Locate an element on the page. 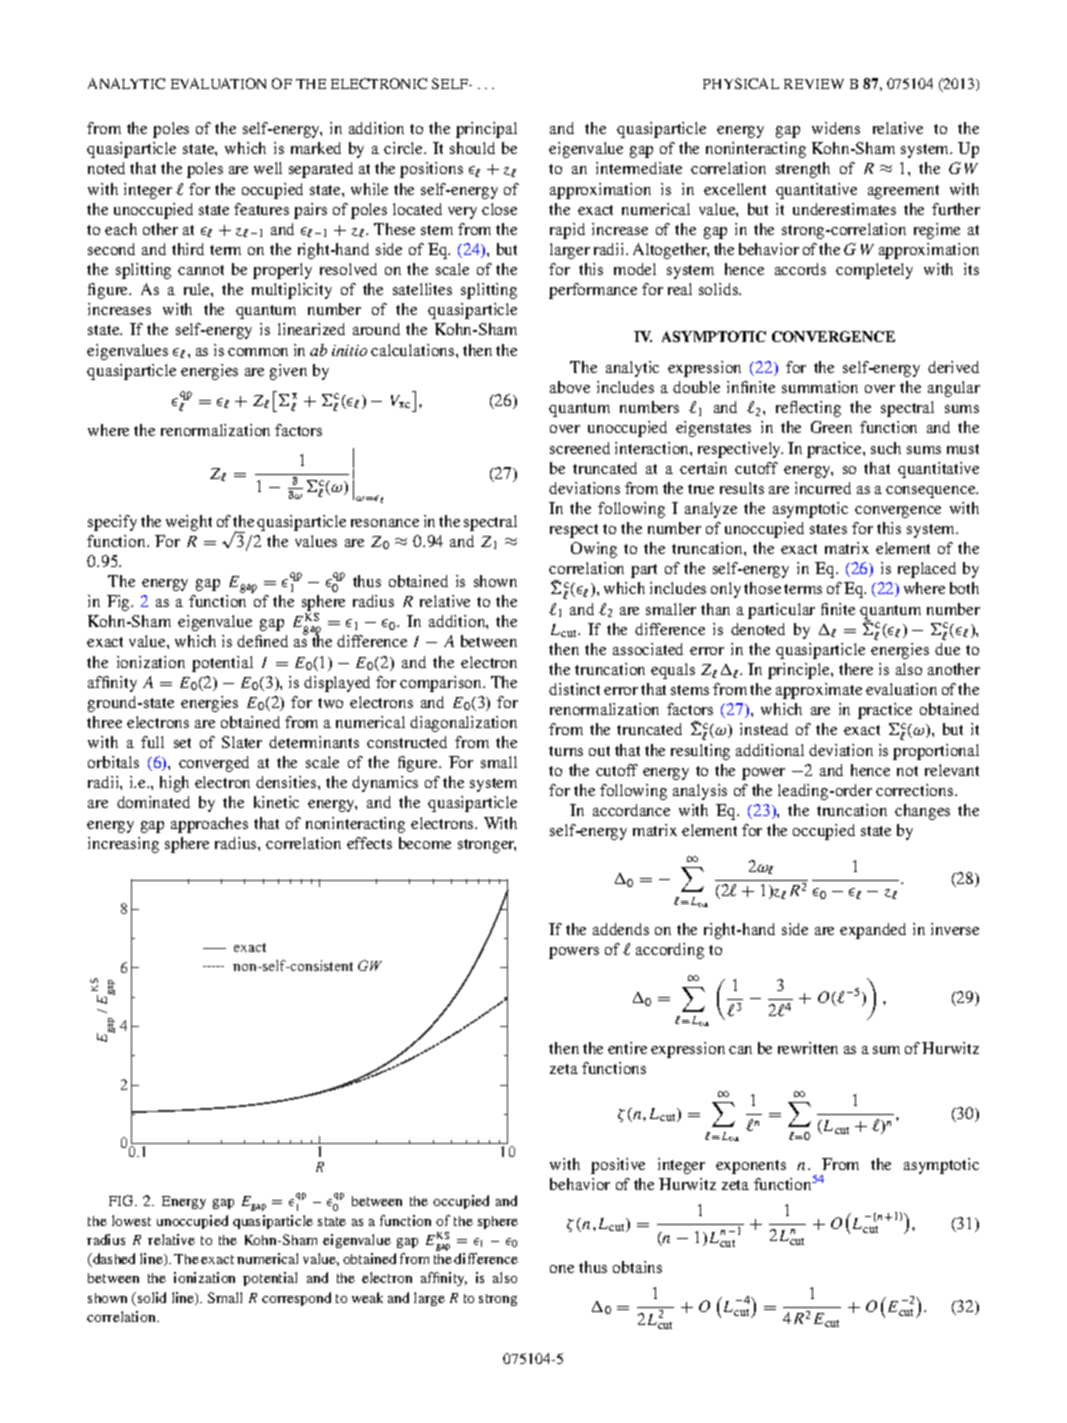 The width and height of the document is (1067, 1423). obtains is located at coordinates (637, 1267).
